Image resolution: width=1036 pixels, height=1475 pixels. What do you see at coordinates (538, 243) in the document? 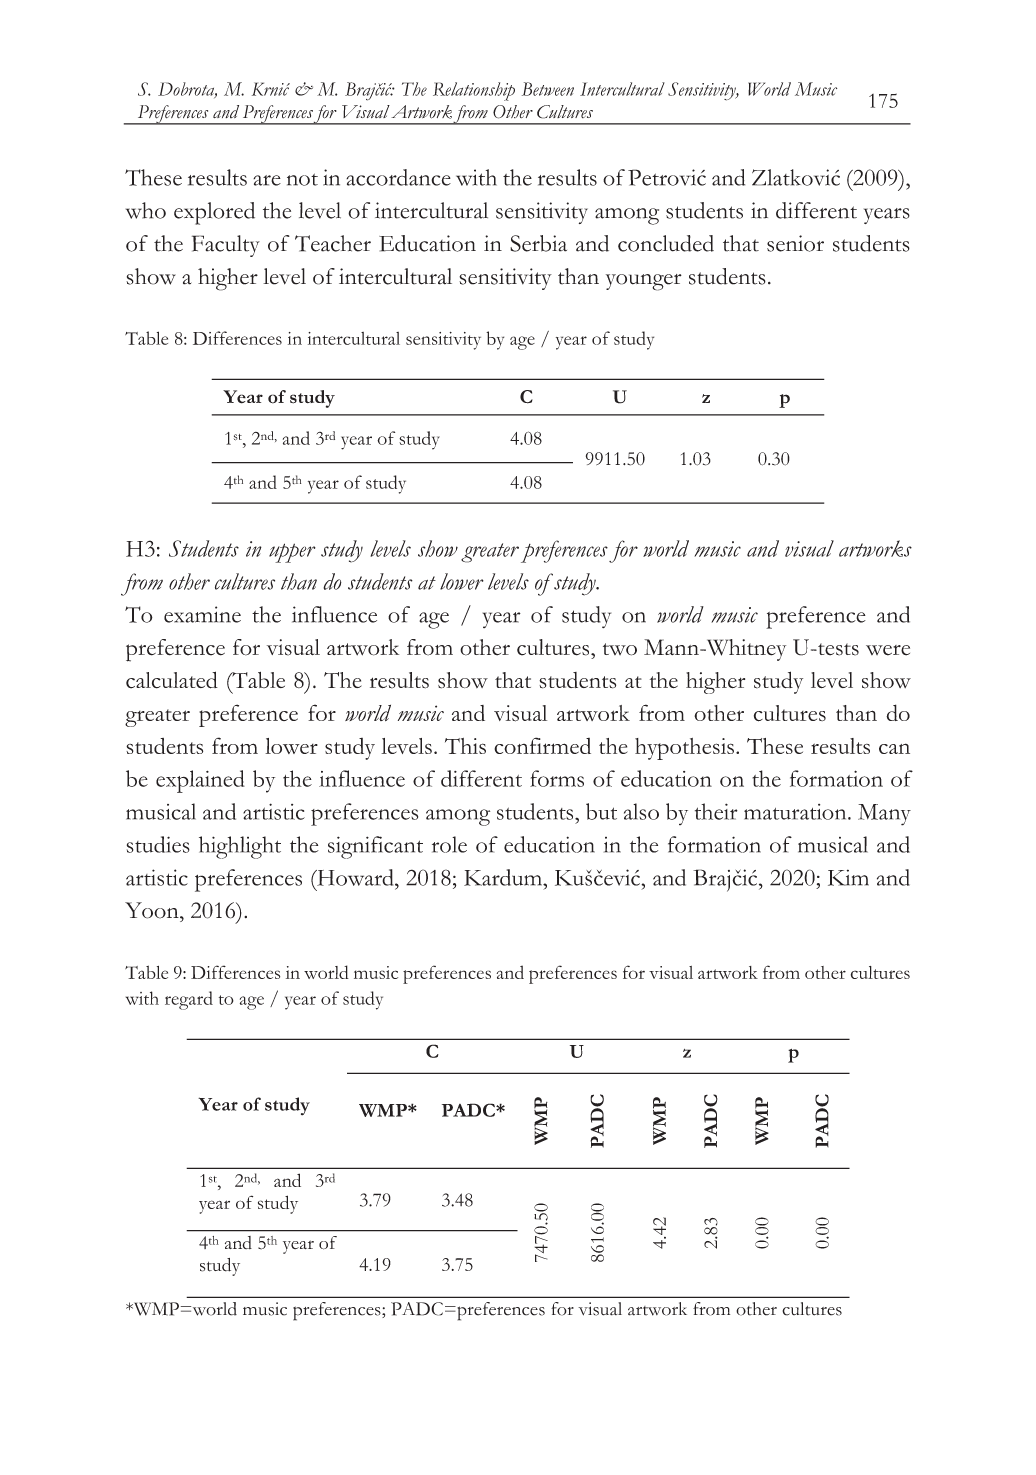
I see `Serbia` at bounding box center [538, 243].
